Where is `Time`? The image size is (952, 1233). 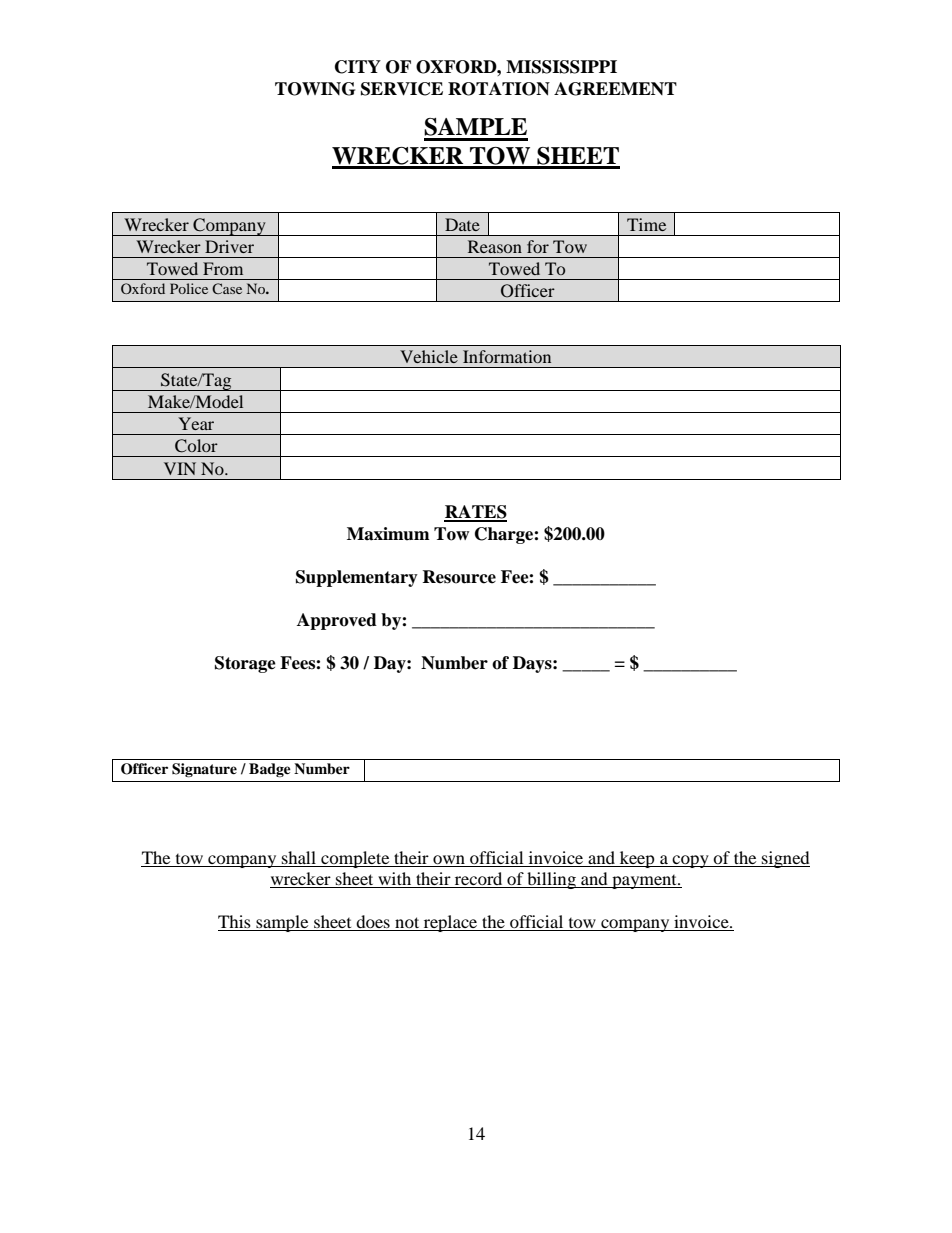 Time is located at coordinates (646, 224).
